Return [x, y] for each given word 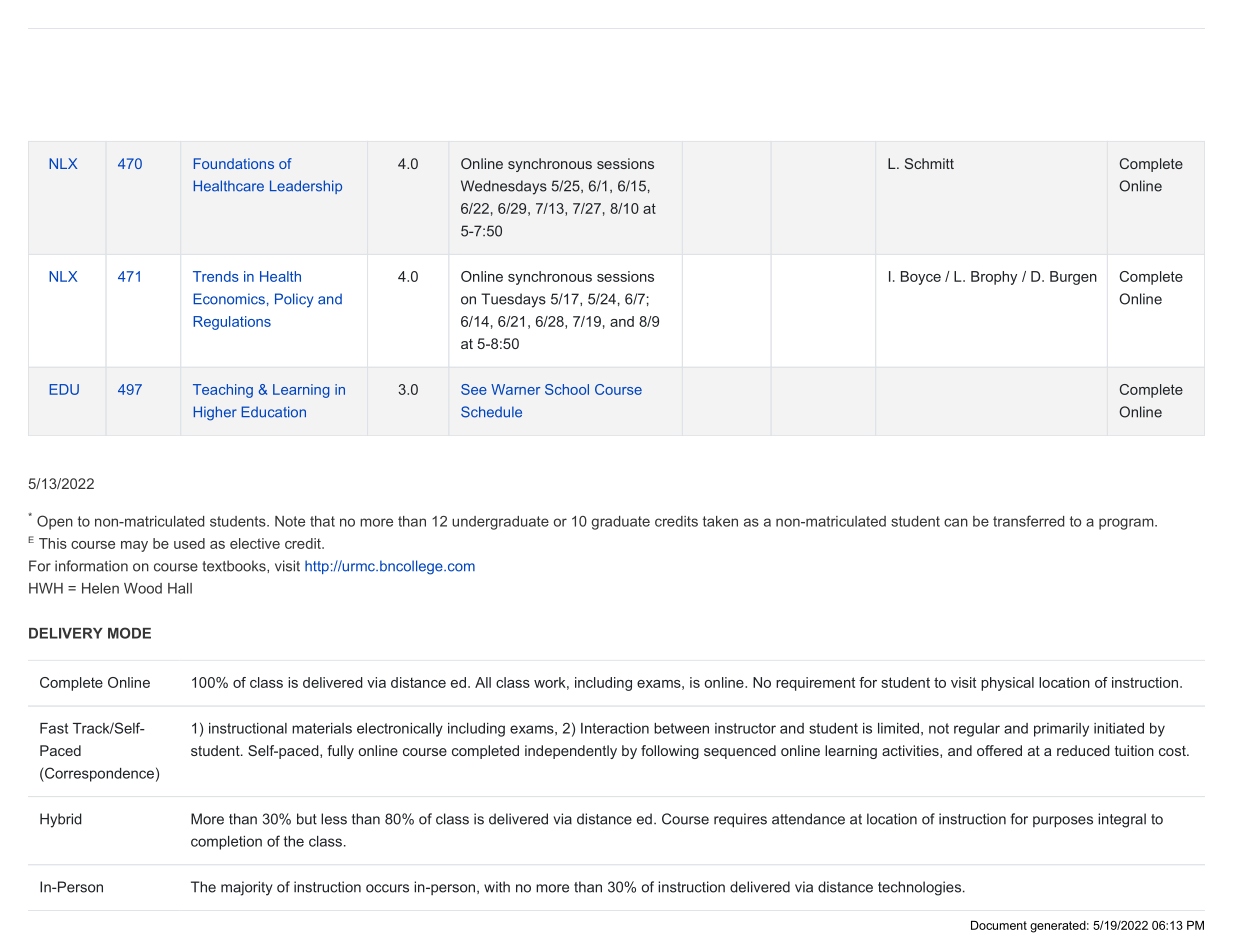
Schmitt [929, 163]
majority [247, 888]
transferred [1028, 521]
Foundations [234, 163]
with [497, 887]
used [189, 543]
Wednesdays [504, 187]
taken [720, 521]
